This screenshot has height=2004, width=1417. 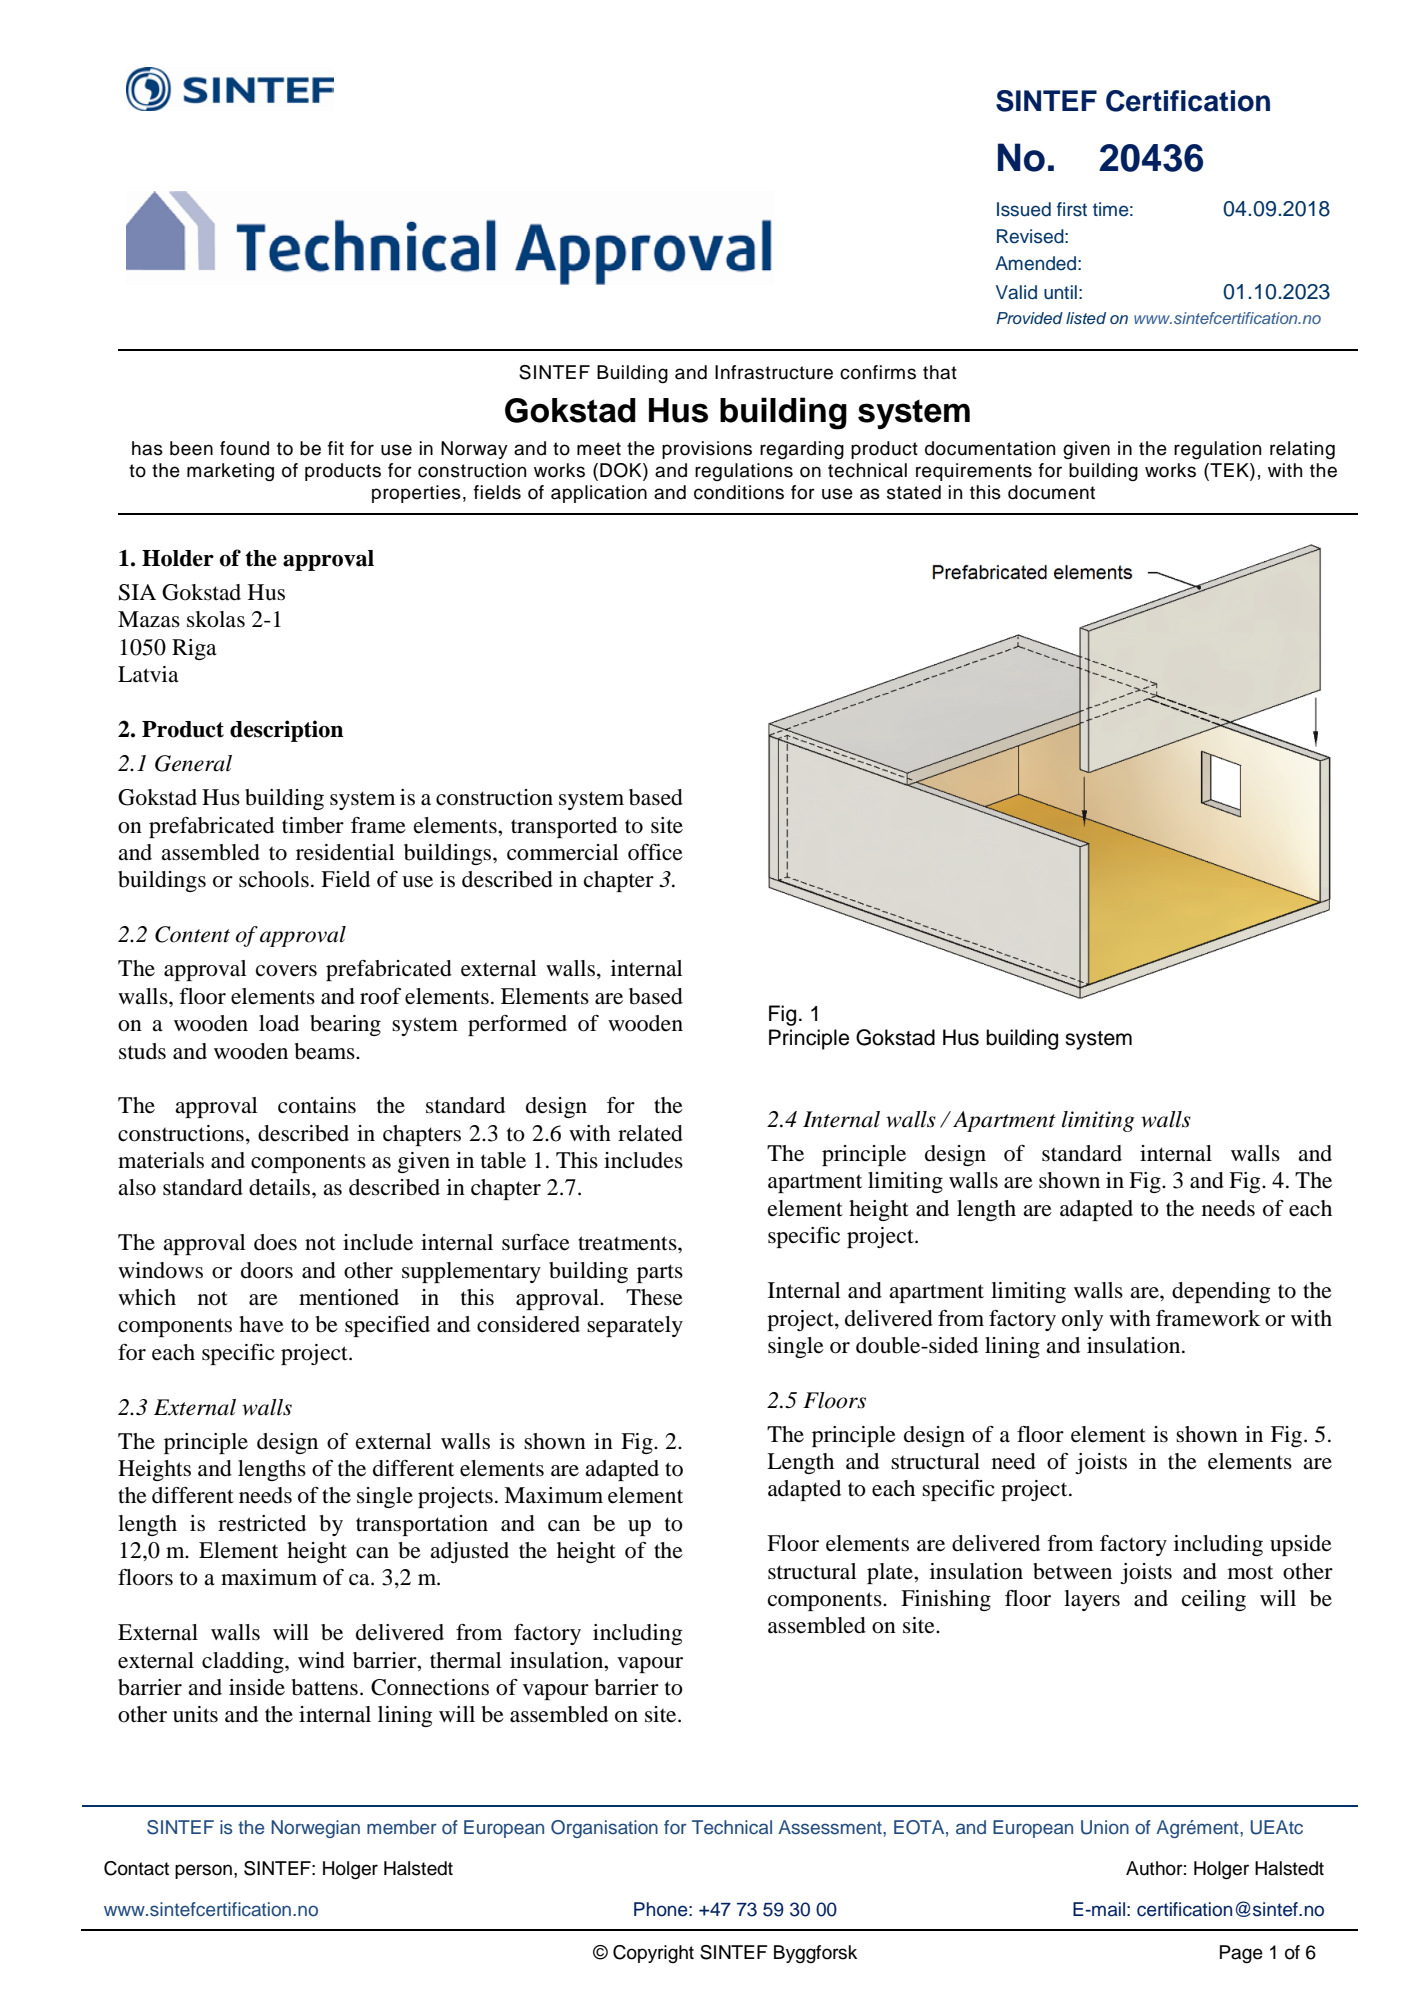 What do you see at coordinates (774, 372) in the screenshot?
I see `Infrastructure` at bounding box center [774, 372].
